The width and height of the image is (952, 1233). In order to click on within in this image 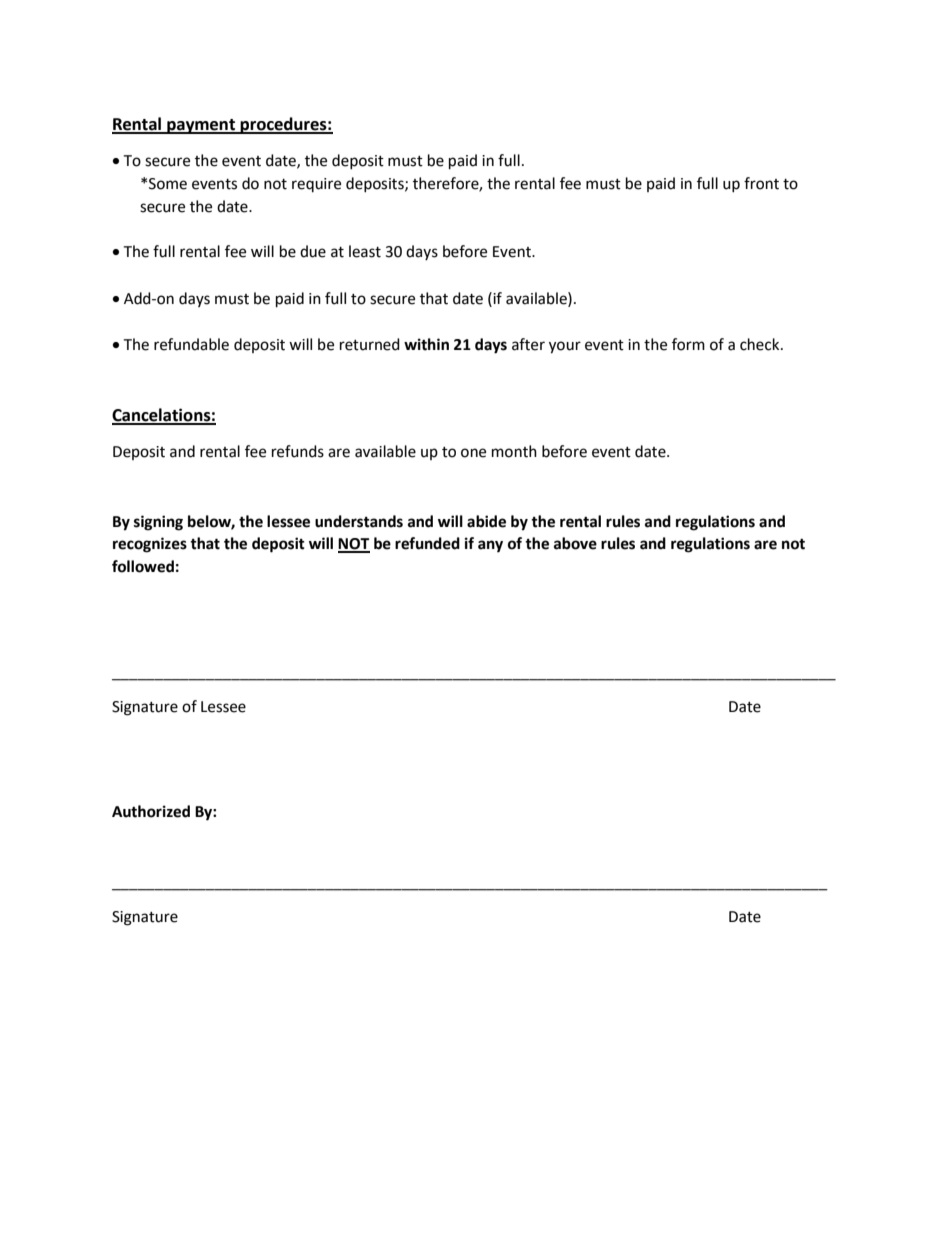, I will do `click(426, 344)`.
